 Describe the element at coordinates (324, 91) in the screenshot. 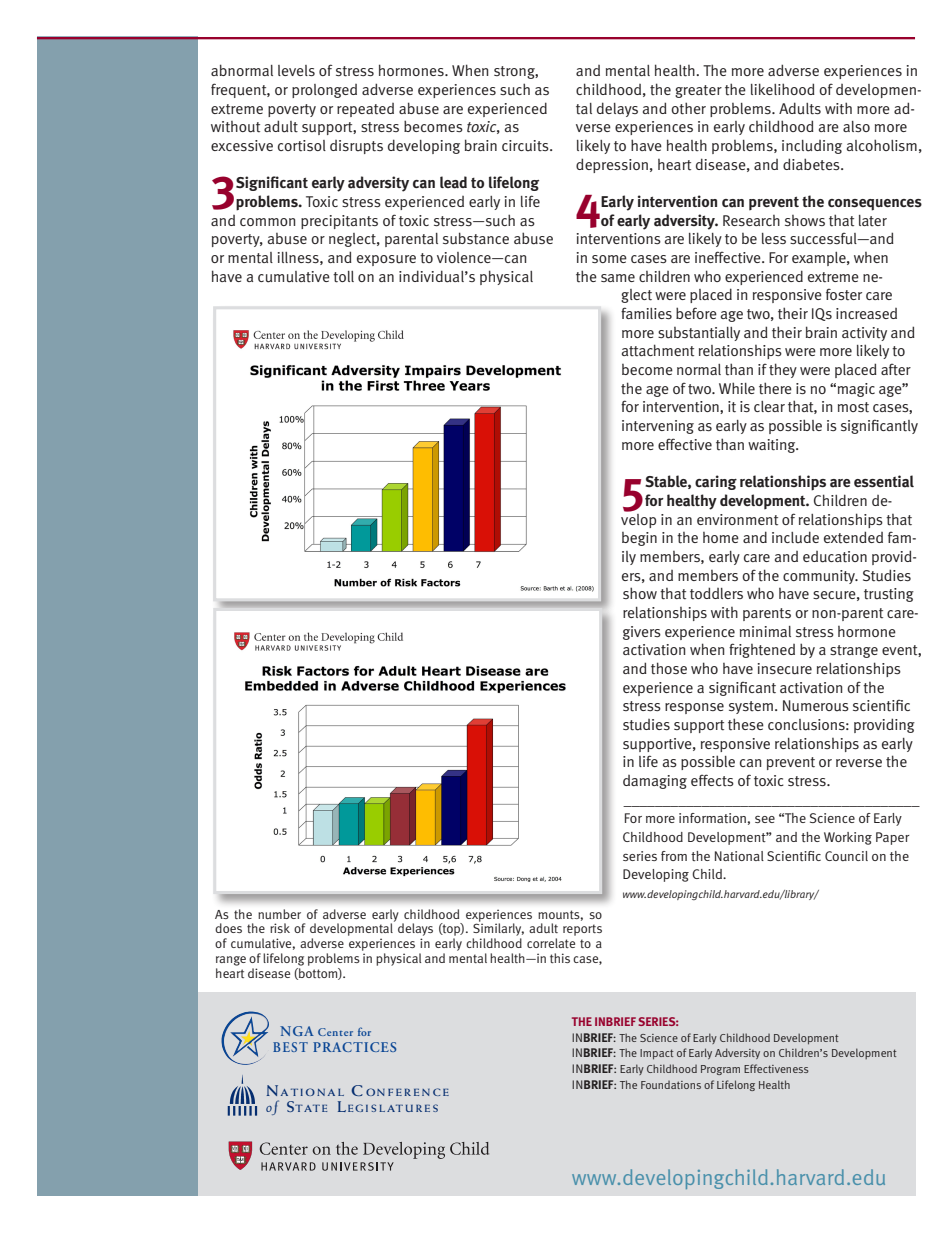

I see `prolonged` at that location.
